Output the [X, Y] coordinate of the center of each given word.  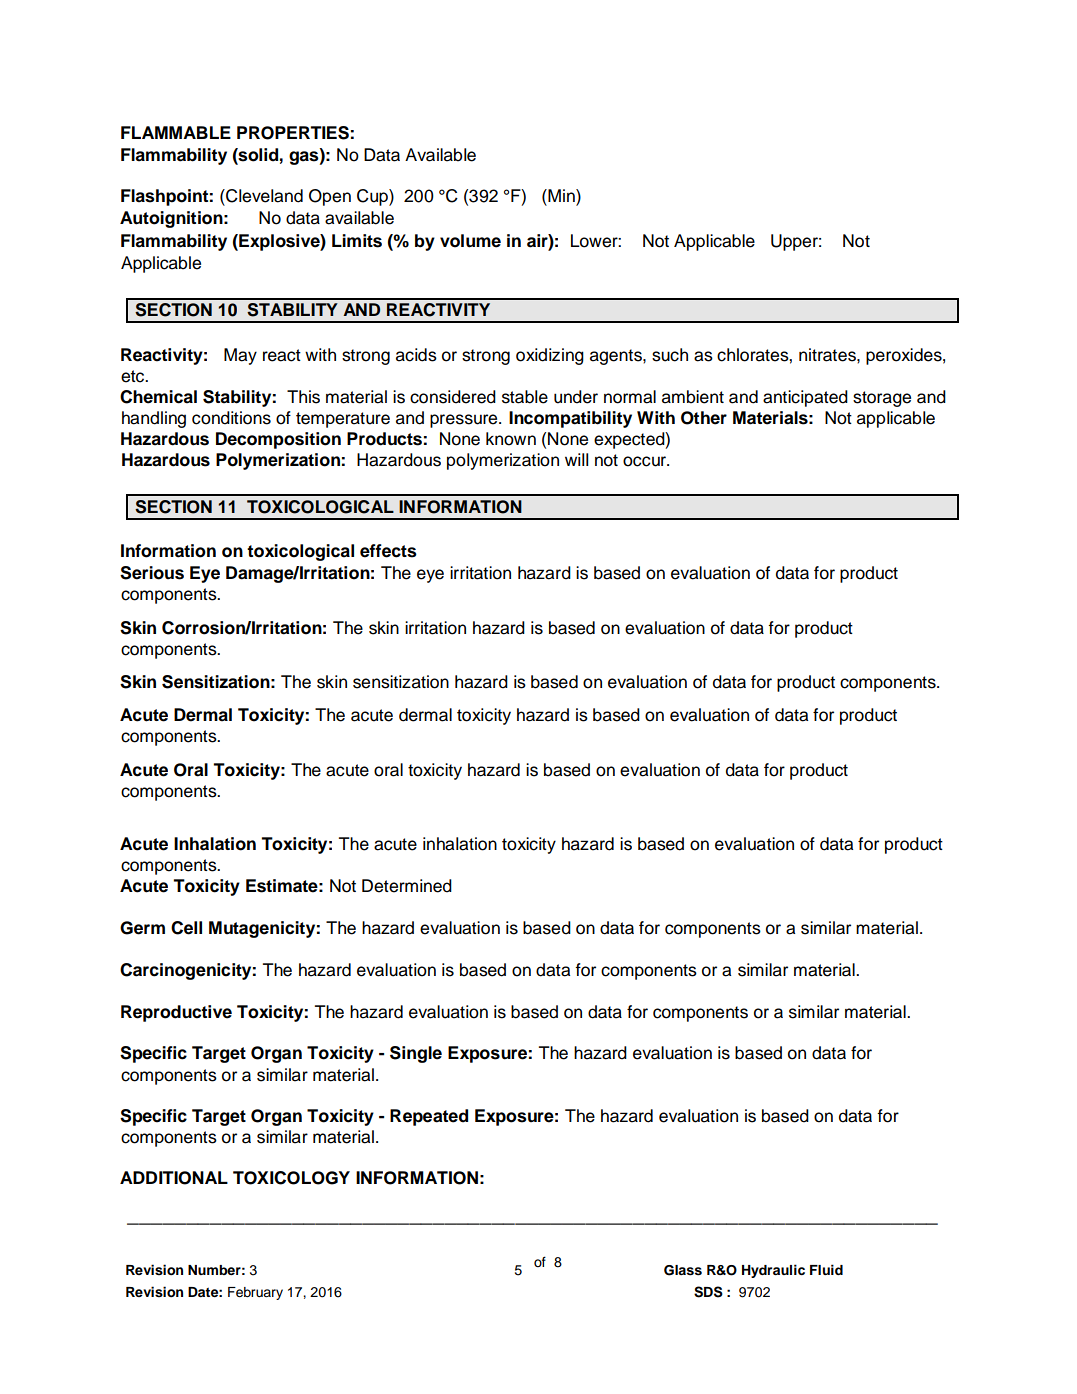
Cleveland [263, 196]
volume [470, 241]
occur [646, 461]
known [511, 439]
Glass [683, 1270]
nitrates [828, 355]
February [255, 1293]
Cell [186, 928]
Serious [152, 573]
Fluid [826, 1269]
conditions [231, 418]
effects [388, 551]
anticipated [805, 398]
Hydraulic [773, 1271]
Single [416, 1054]
